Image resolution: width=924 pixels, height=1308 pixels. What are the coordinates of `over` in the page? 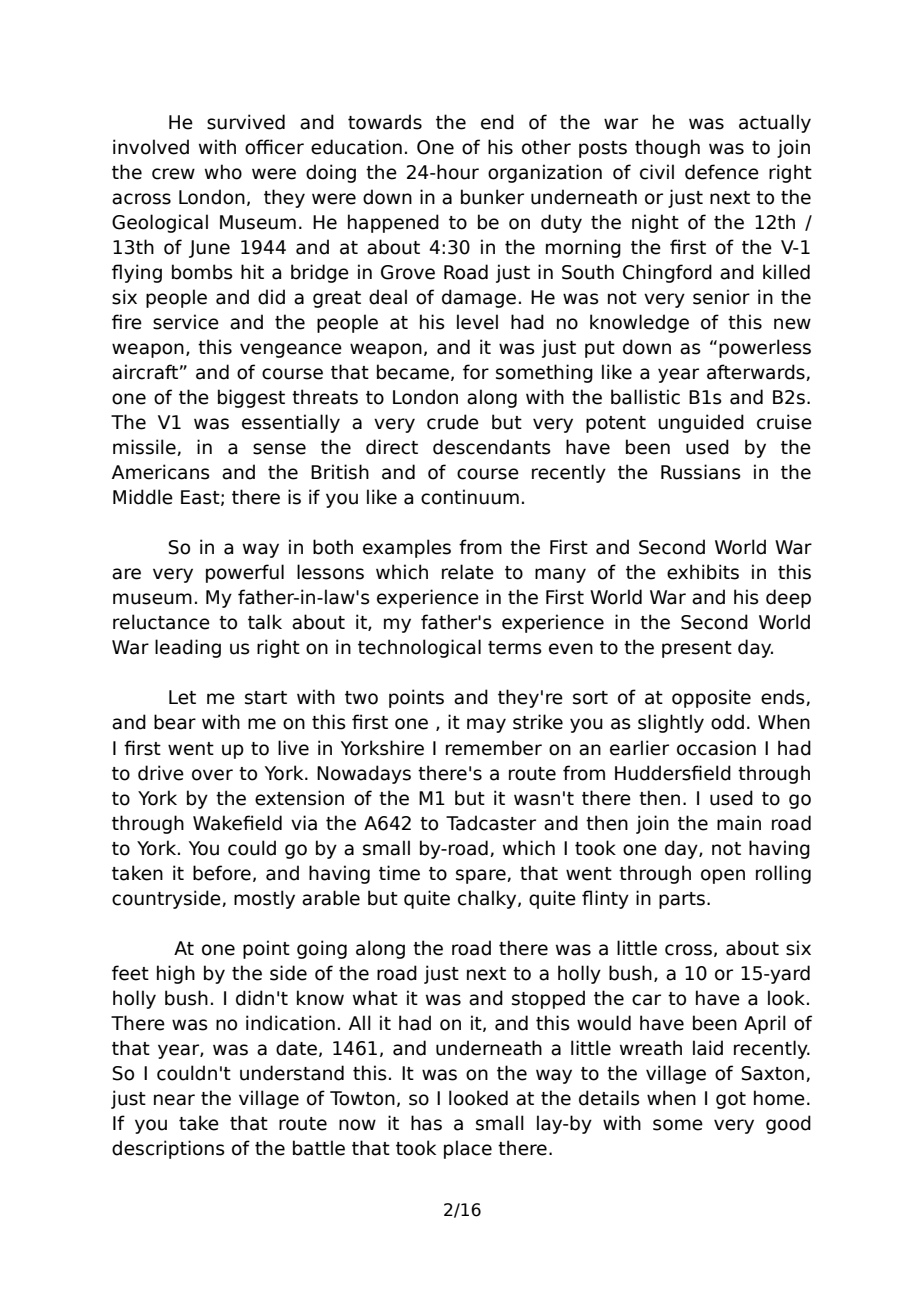 It's located at (212, 775).
